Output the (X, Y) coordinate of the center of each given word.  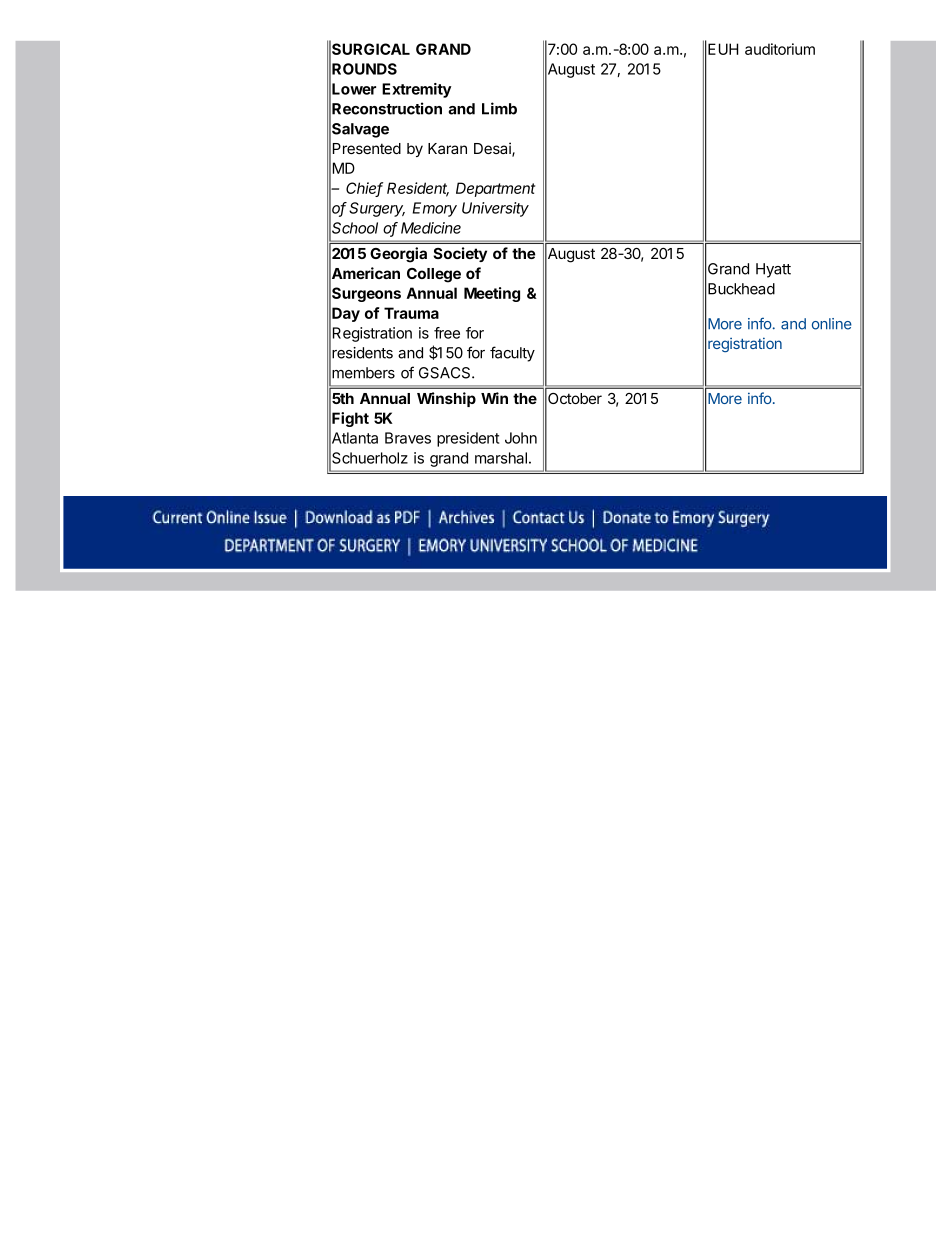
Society (460, 254)
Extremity (416, 90)
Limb (499, 108)
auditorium (780, 49)
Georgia (398, 255)
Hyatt (773, 270)
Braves (408, 438)
